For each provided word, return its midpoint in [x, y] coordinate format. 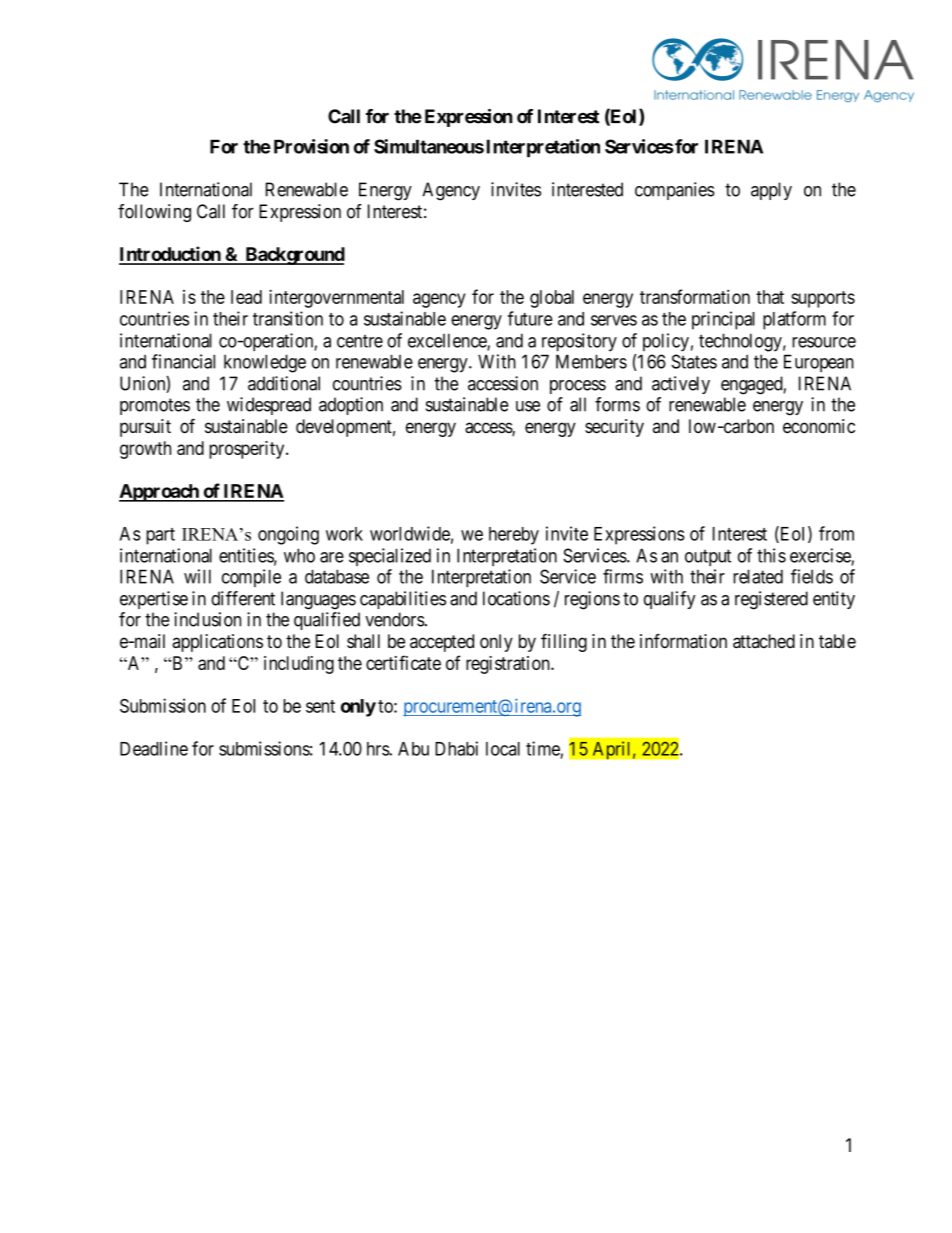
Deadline [154, 748]
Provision [311, 146]
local [503, 749]
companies [675, 191]
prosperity [248, 450]
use [528, 406]
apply [771, 191]
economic [819, 426]
